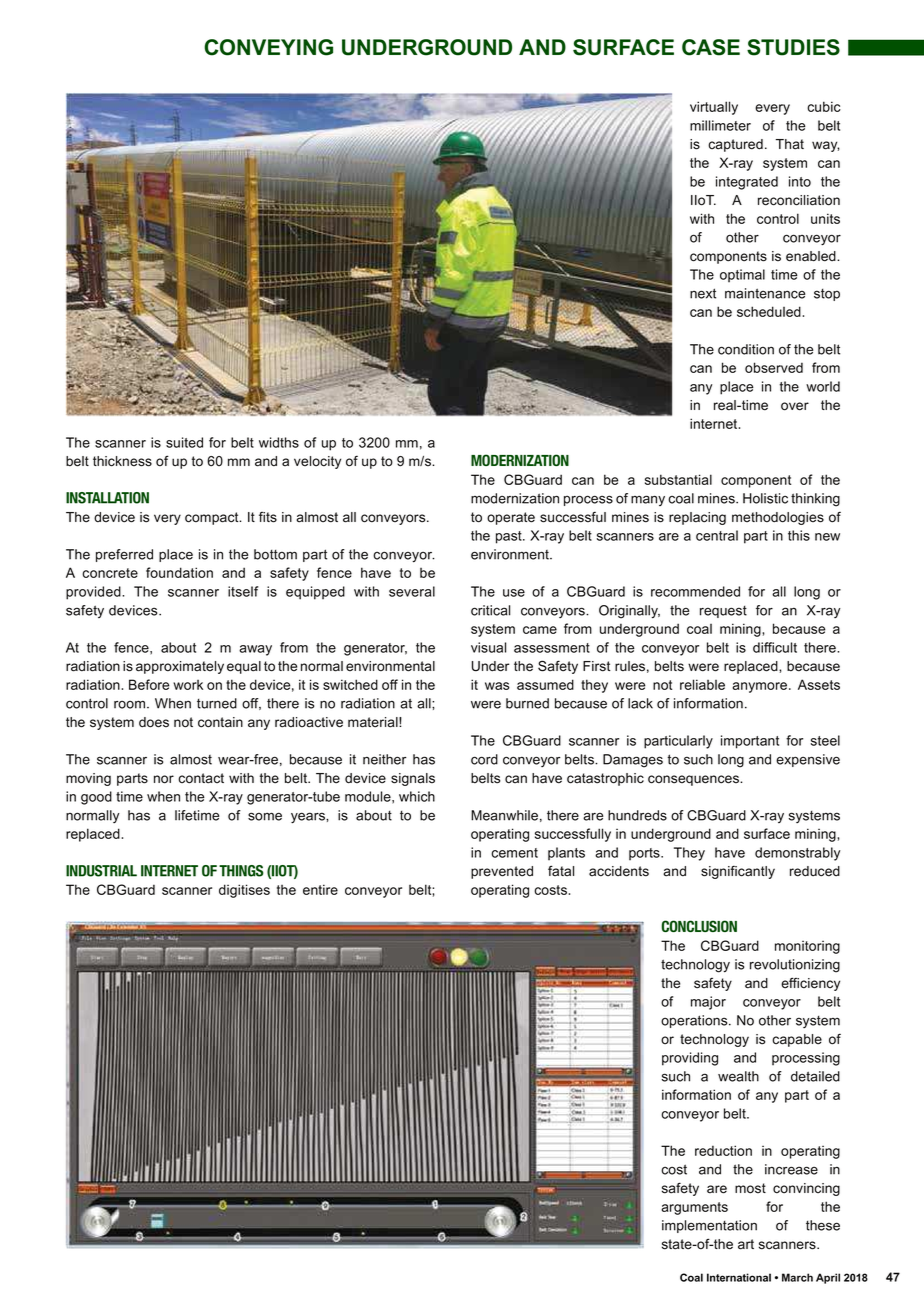 This image has height=1308, width=924. I want to click on visual, so click(488, 647).
